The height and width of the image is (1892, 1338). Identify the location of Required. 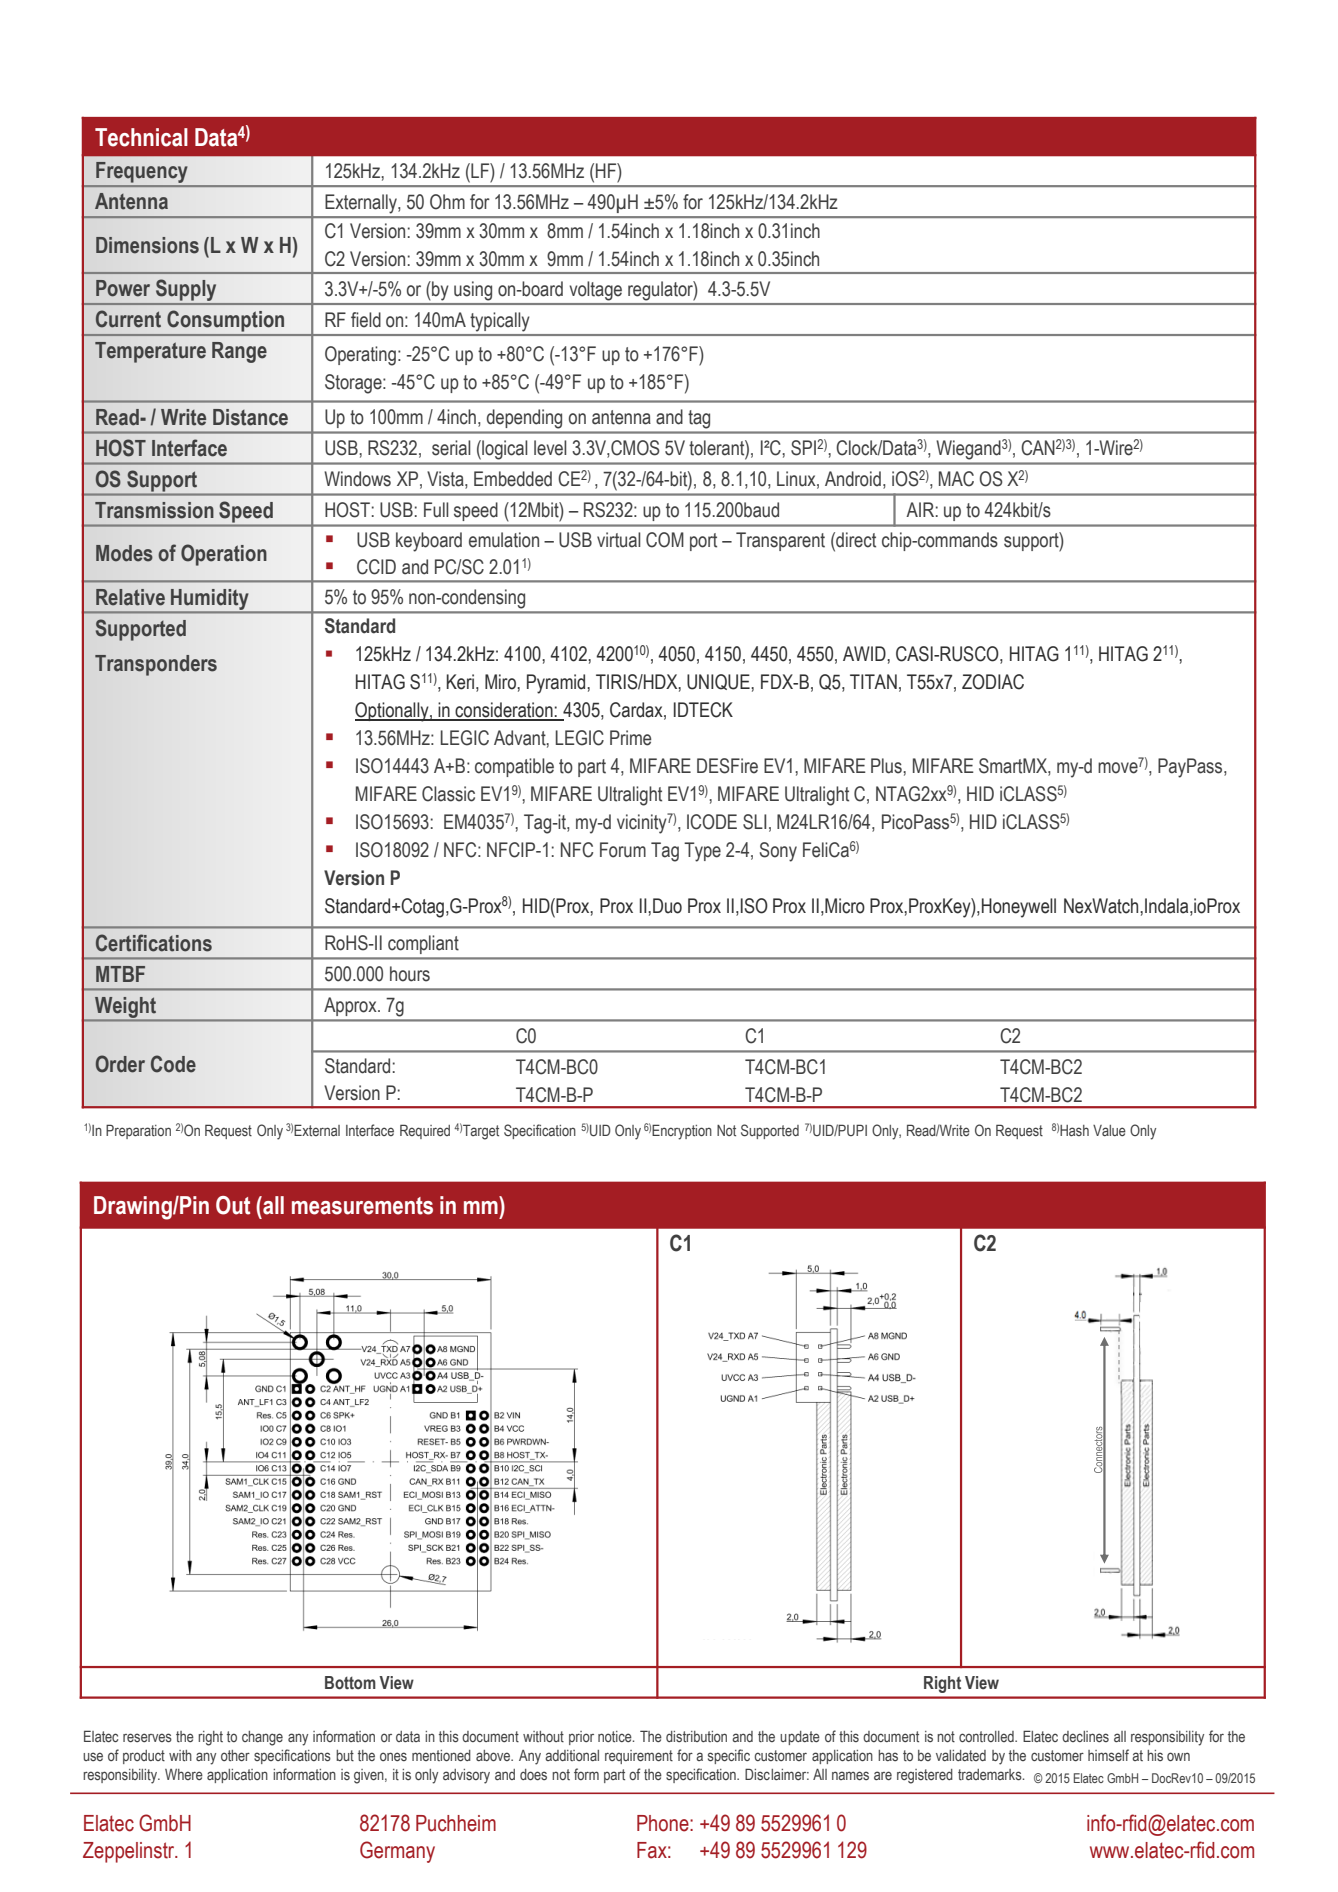
(425, 1131).
